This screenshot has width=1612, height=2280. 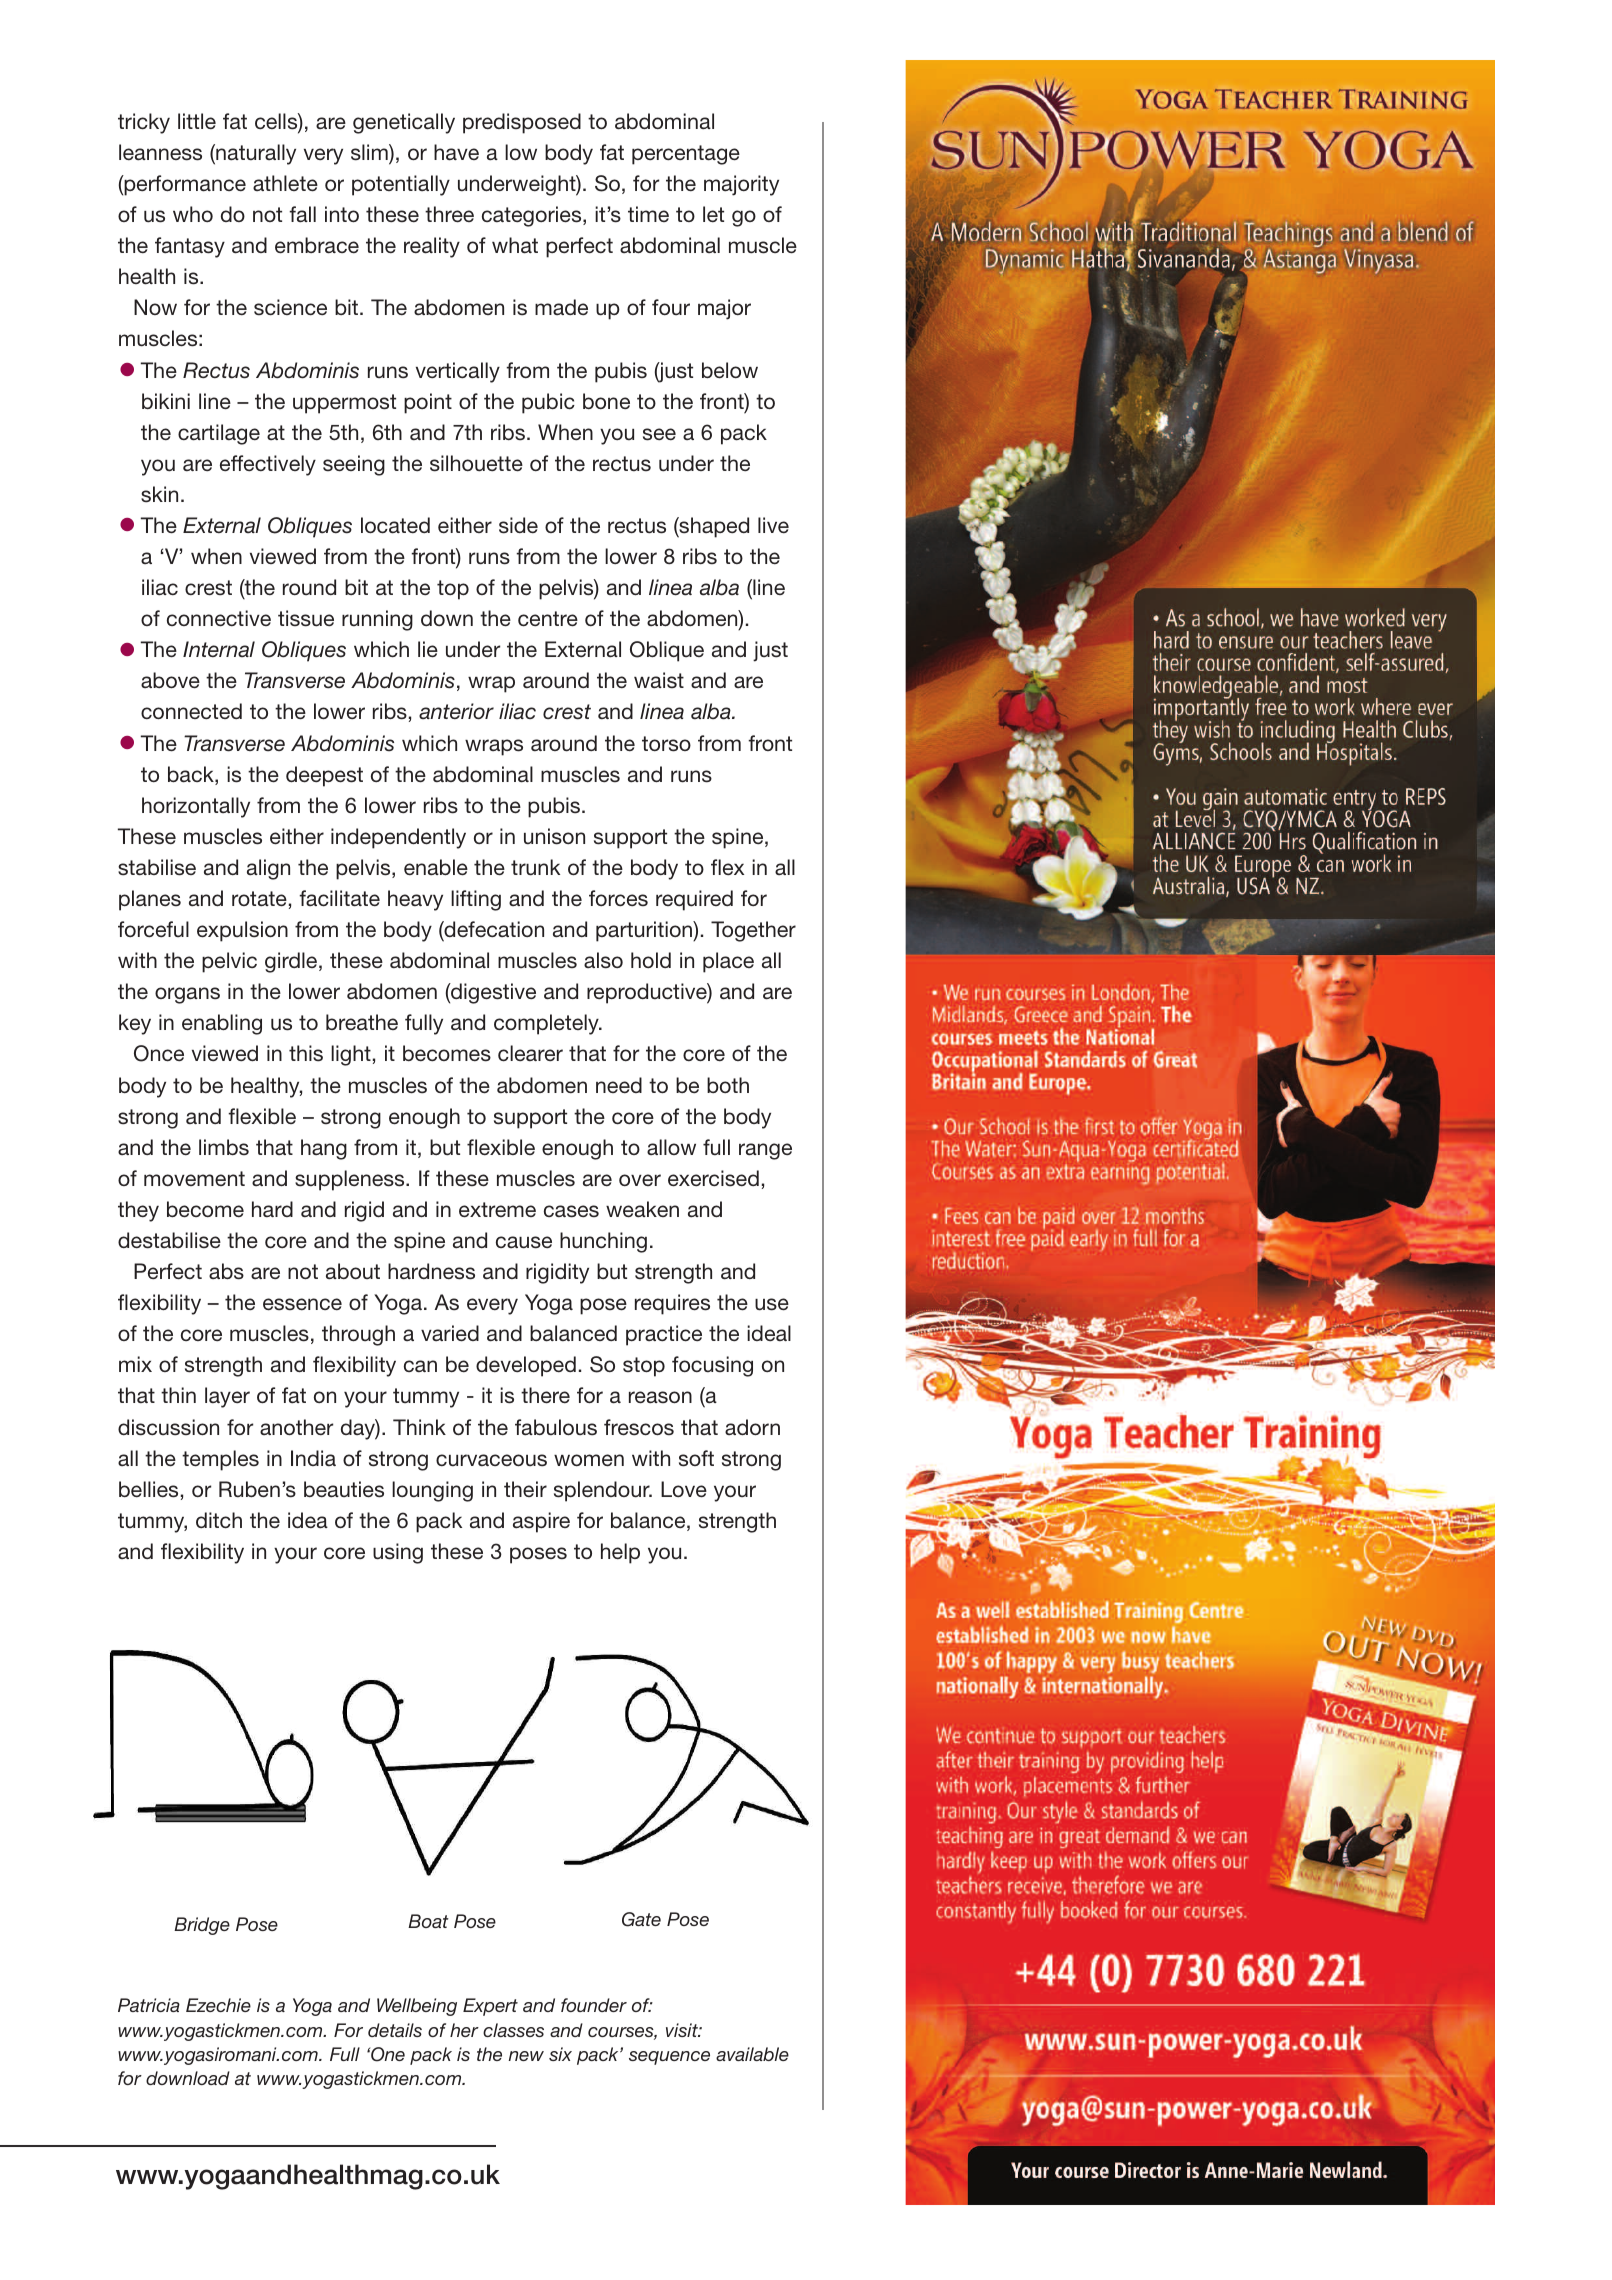 I want to click on have, so click(x=456, y=152).
